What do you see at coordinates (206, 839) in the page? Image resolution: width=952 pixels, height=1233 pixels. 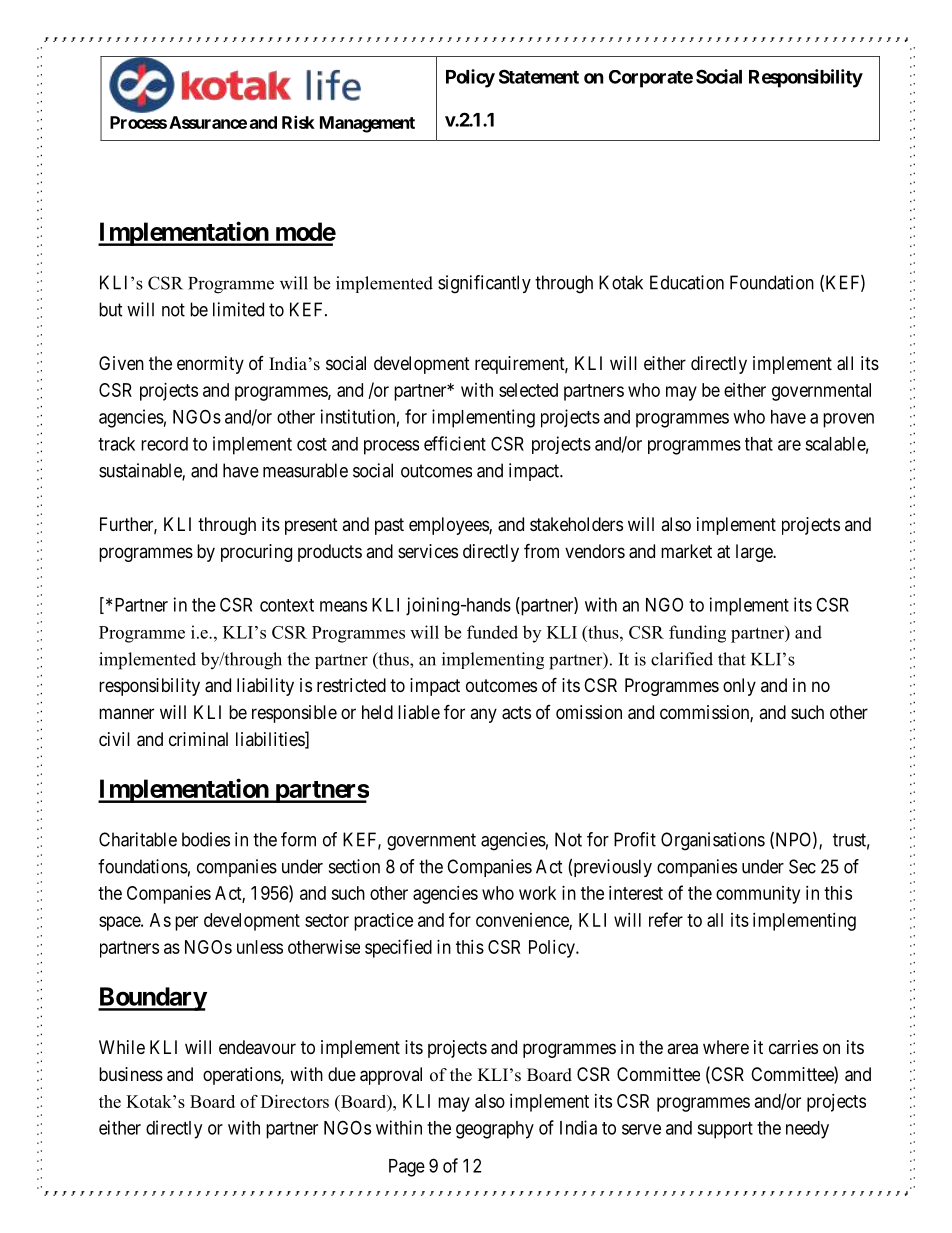 I see `bodies` at bounding box center [206, 839].
